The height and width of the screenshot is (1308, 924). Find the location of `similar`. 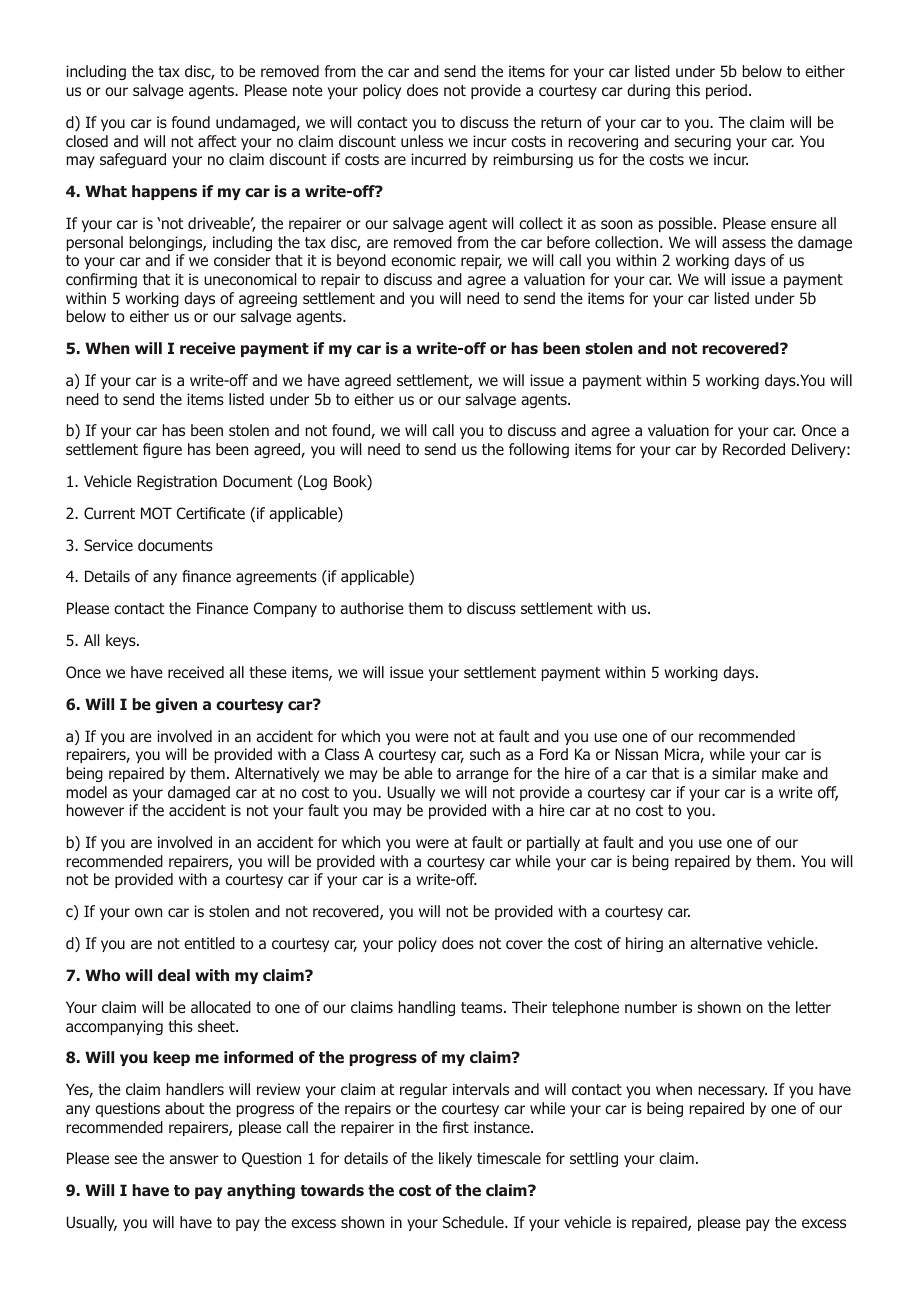

similar is located at coordinates (734, 773).
